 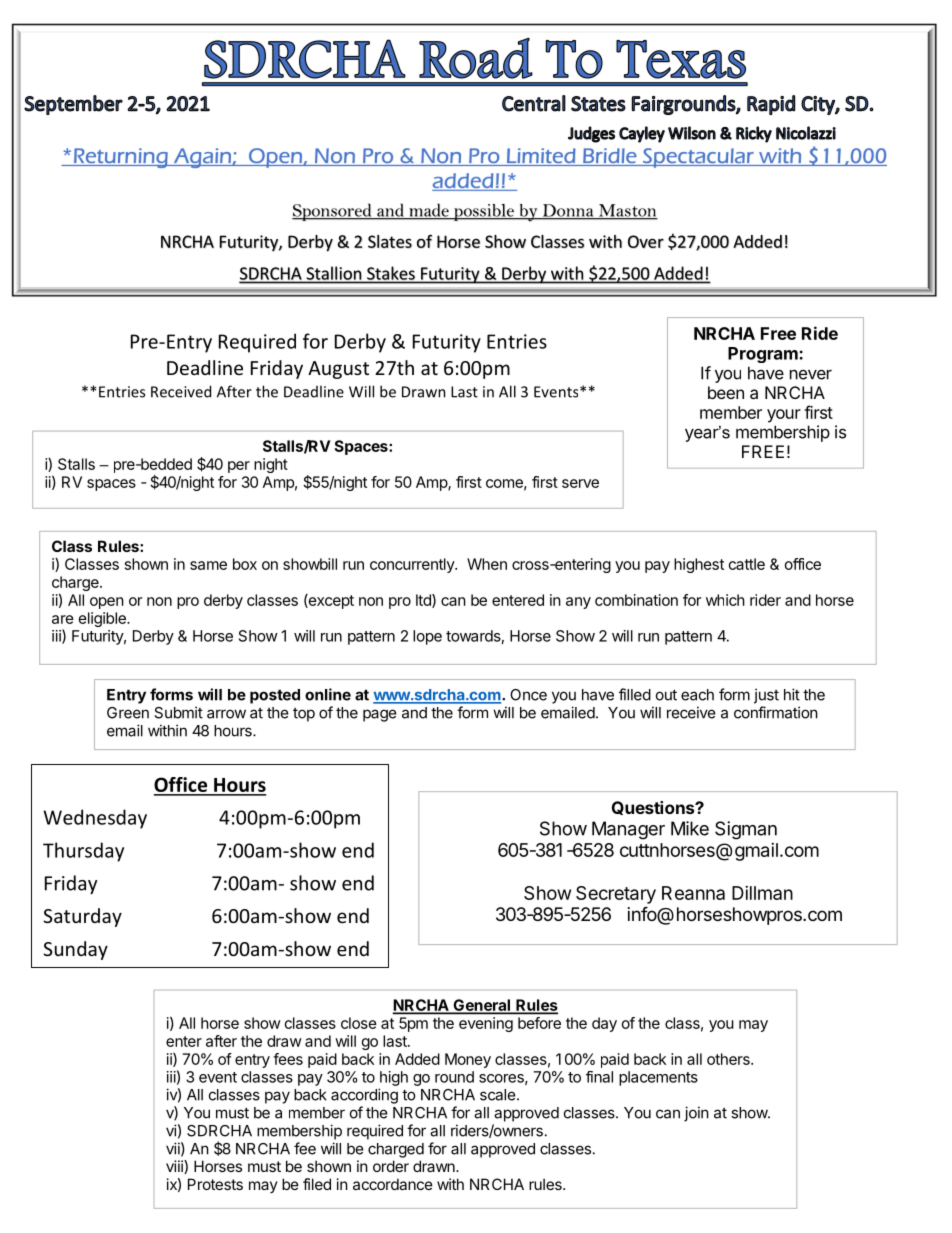 I want to click on cattle, so click(x=747, y=564).
